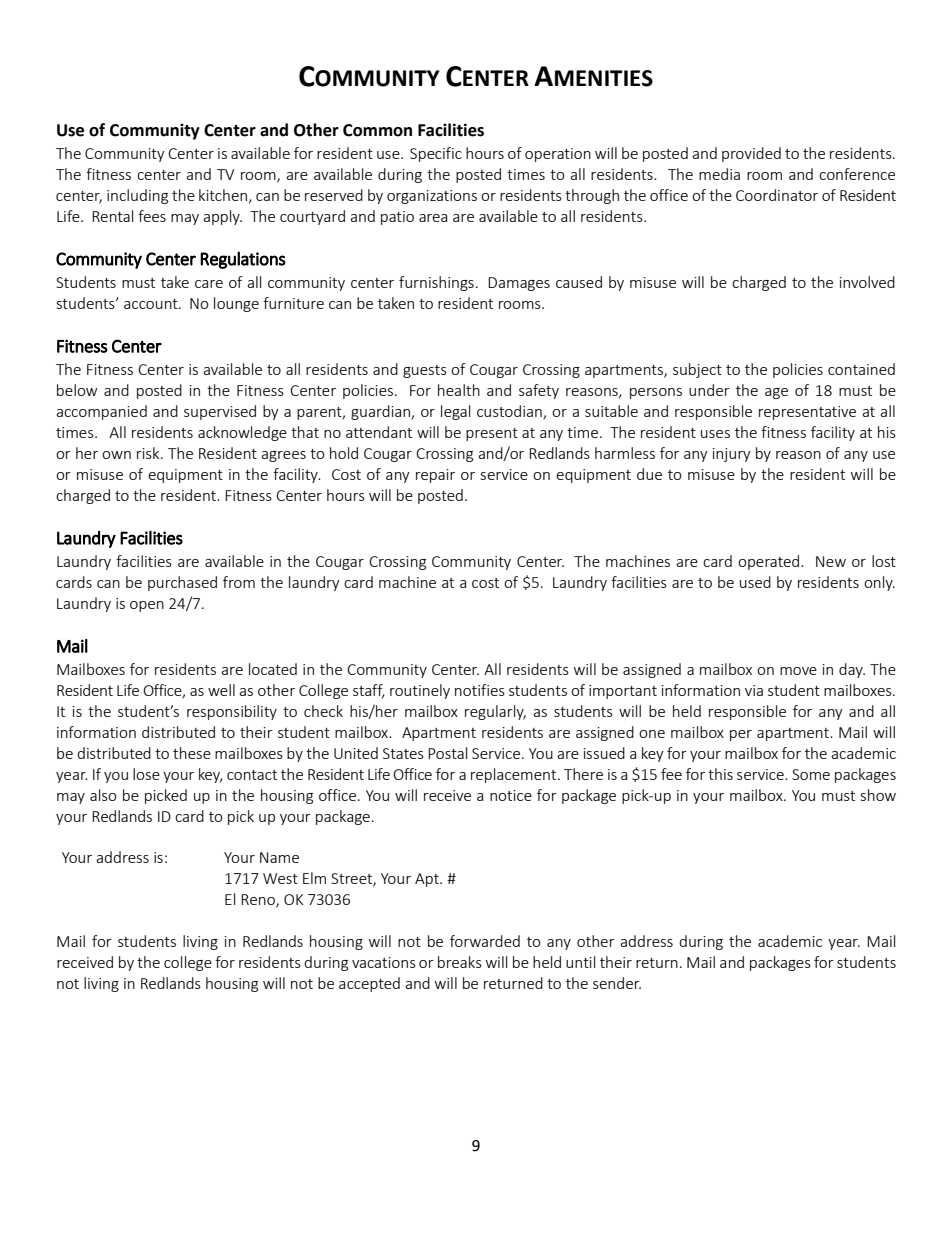 Image resolution: width=952 pixels, height=1233 pixels. What do you see at coordinates (751, 154) in the page?
I see `provided` at bounding box center [751, 154].
